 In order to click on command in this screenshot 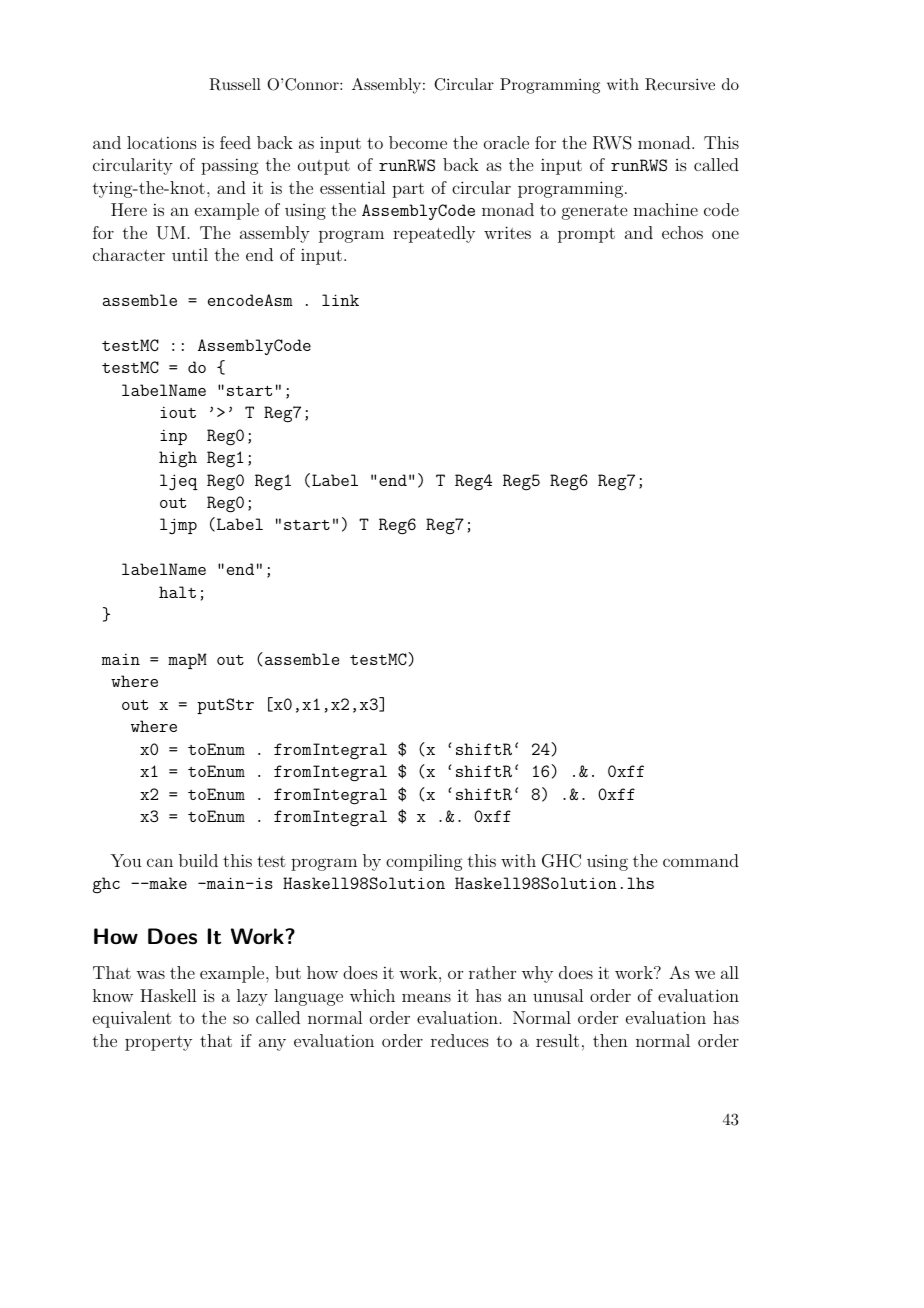, I will do `click(701, 860)`.
